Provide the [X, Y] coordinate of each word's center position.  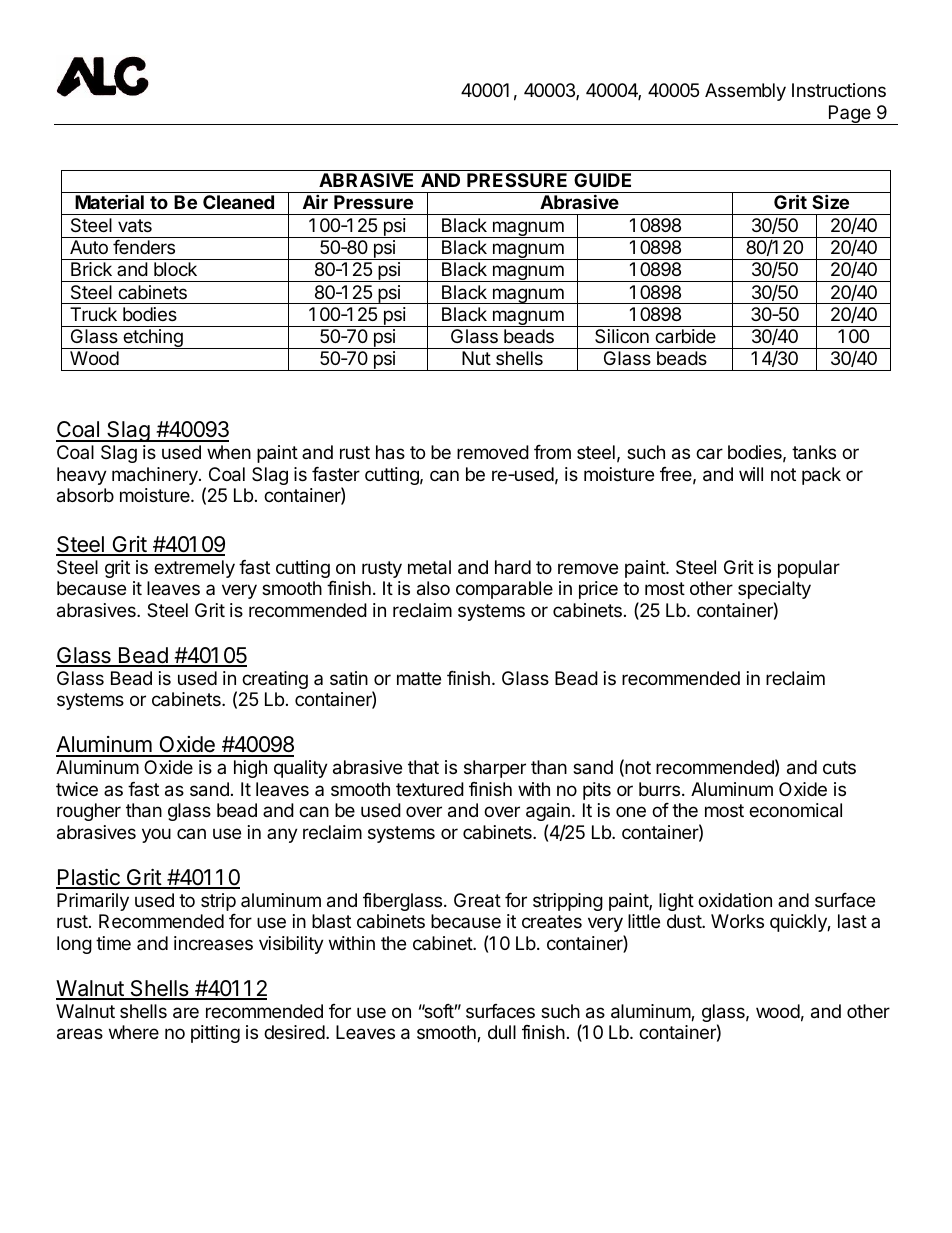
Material [109, 201]
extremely [194, 569]
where [134, 1032]
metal [429, 567]
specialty [774, 590]
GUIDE [602, 180]
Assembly [745, 92]
